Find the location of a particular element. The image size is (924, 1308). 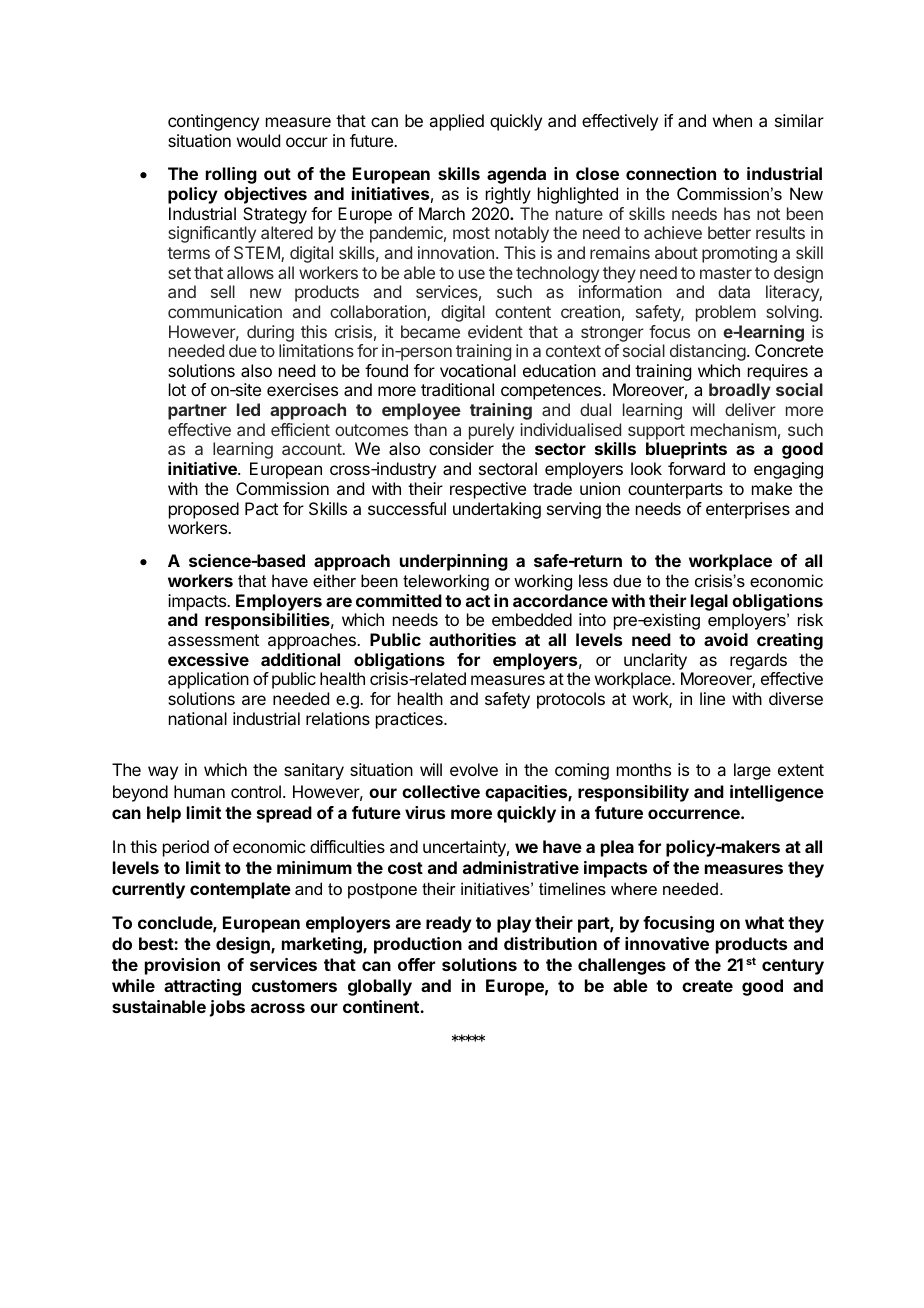

when is located at coordinates (732, 120).
